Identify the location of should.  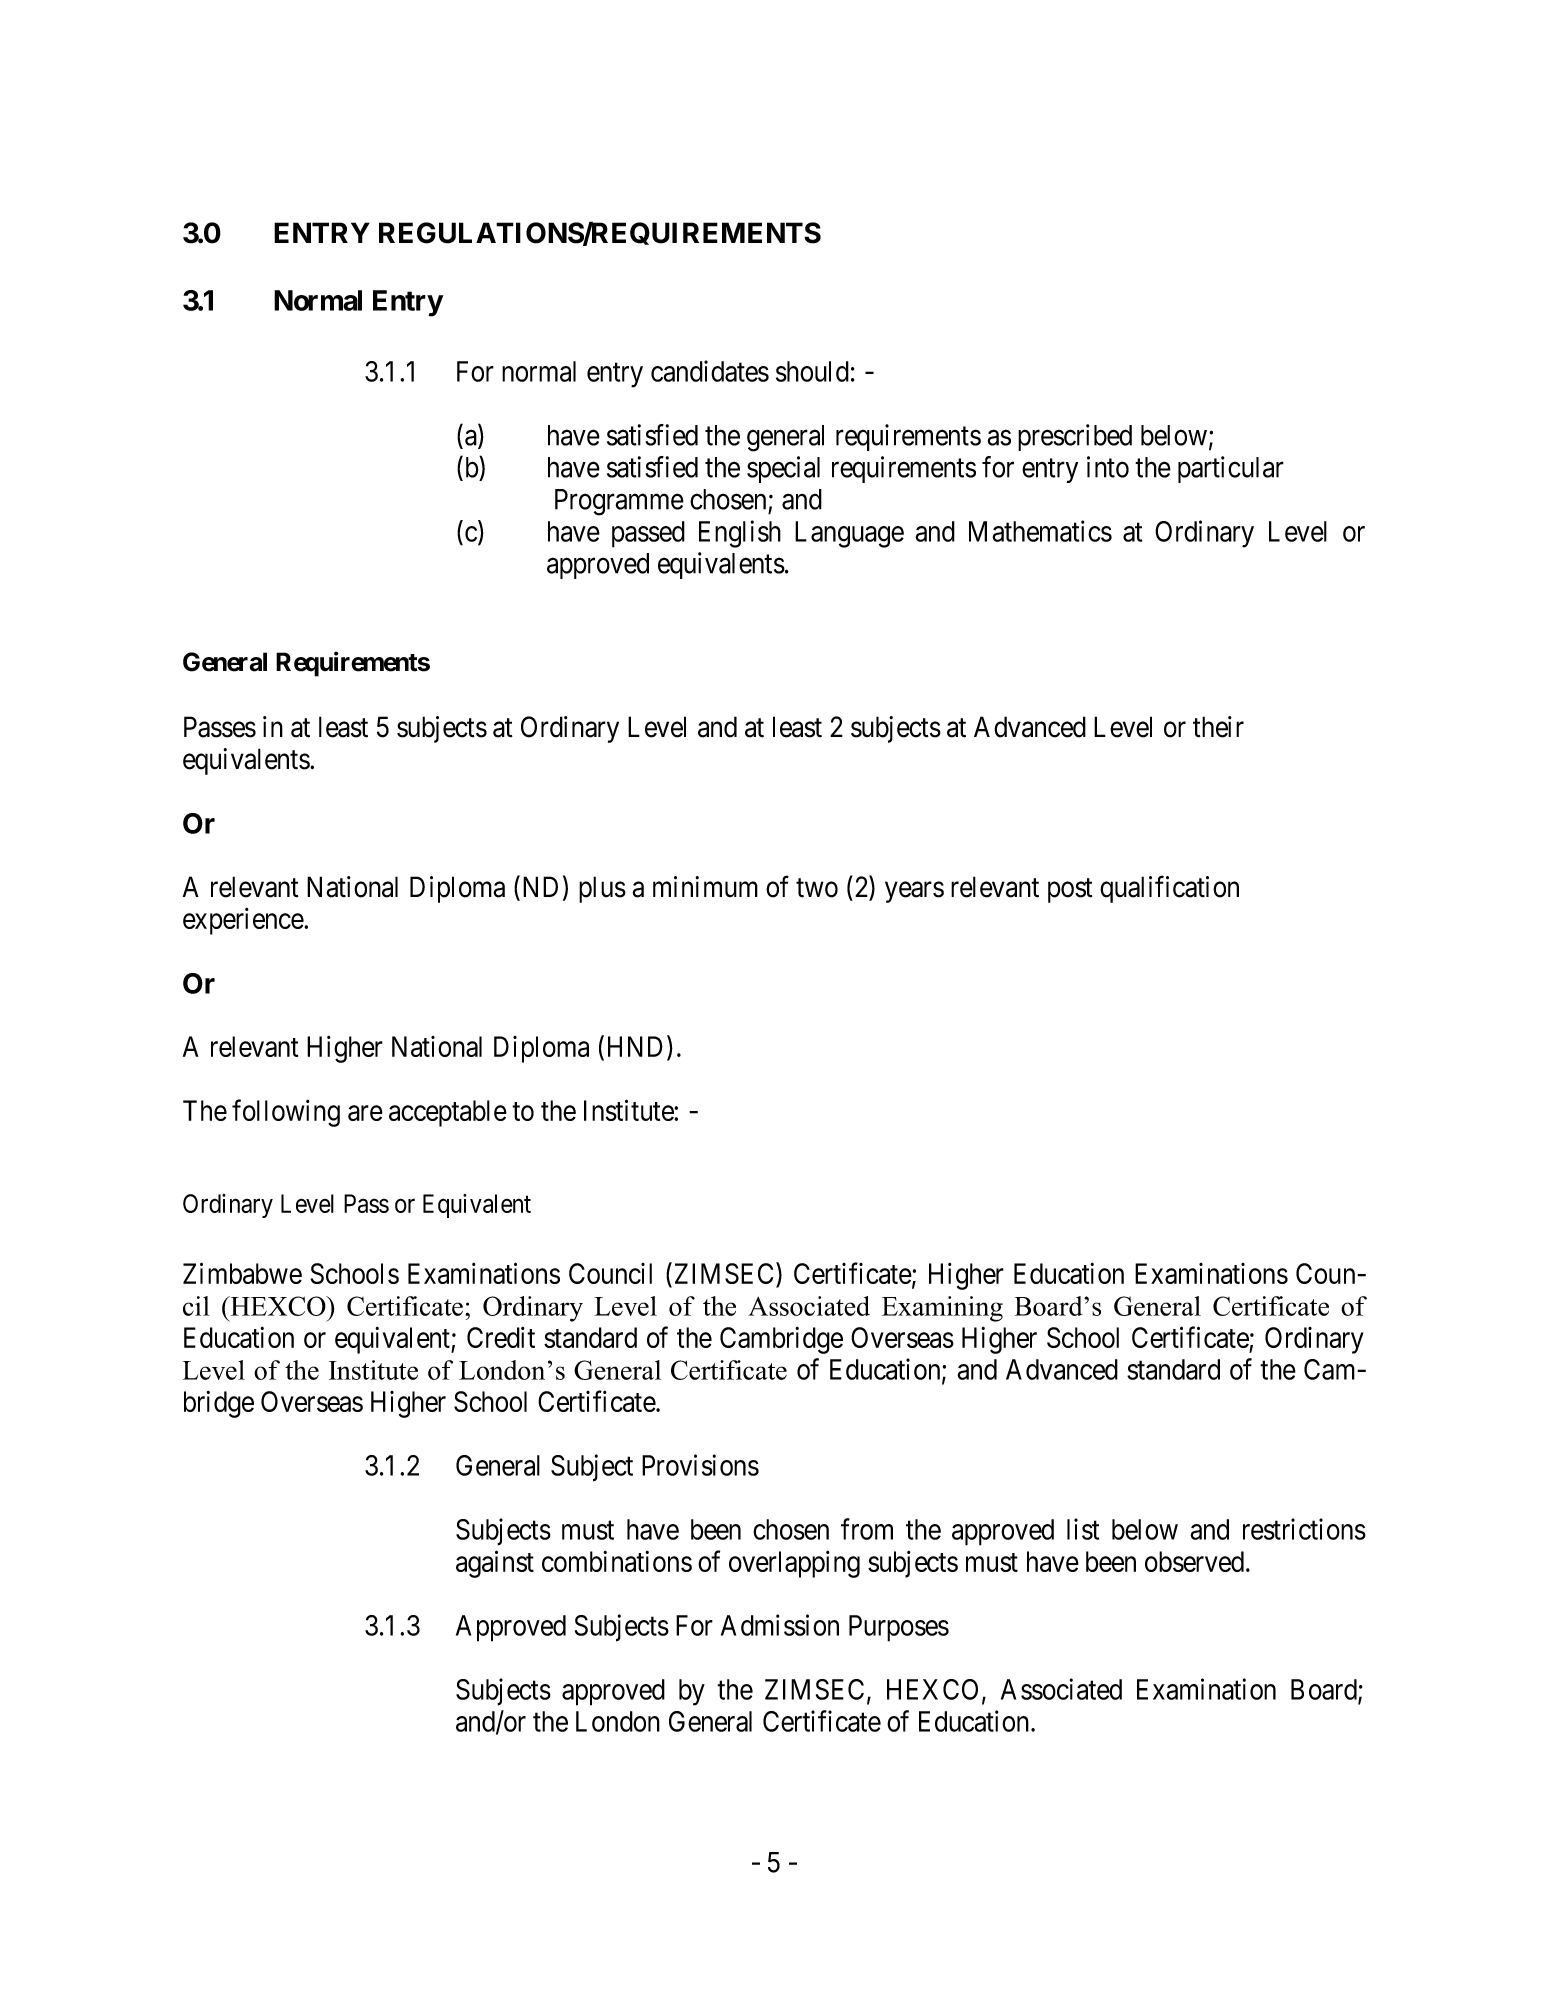
(812, 371).
